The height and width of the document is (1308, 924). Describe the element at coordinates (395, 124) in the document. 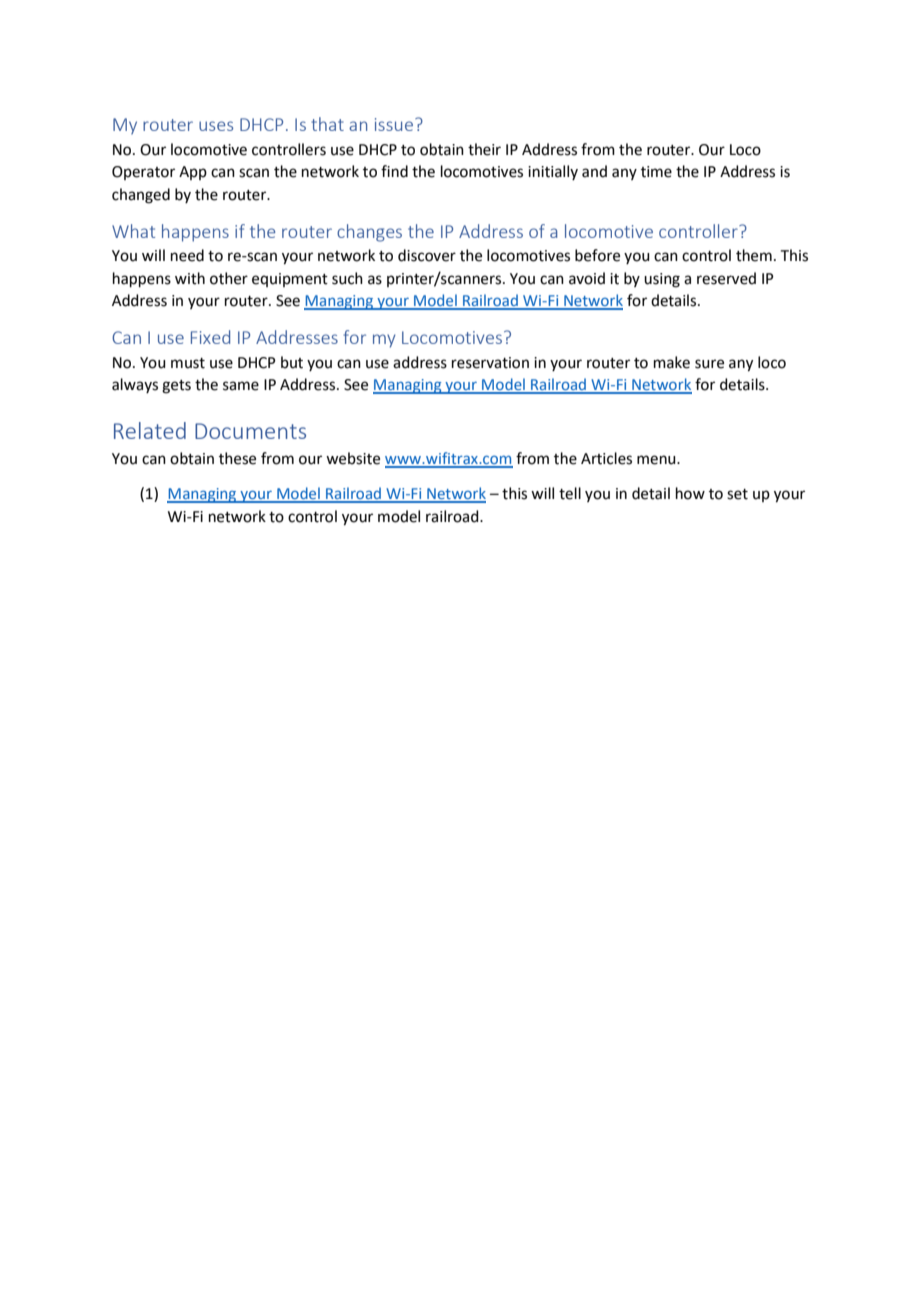

I see `issue` at that location.
